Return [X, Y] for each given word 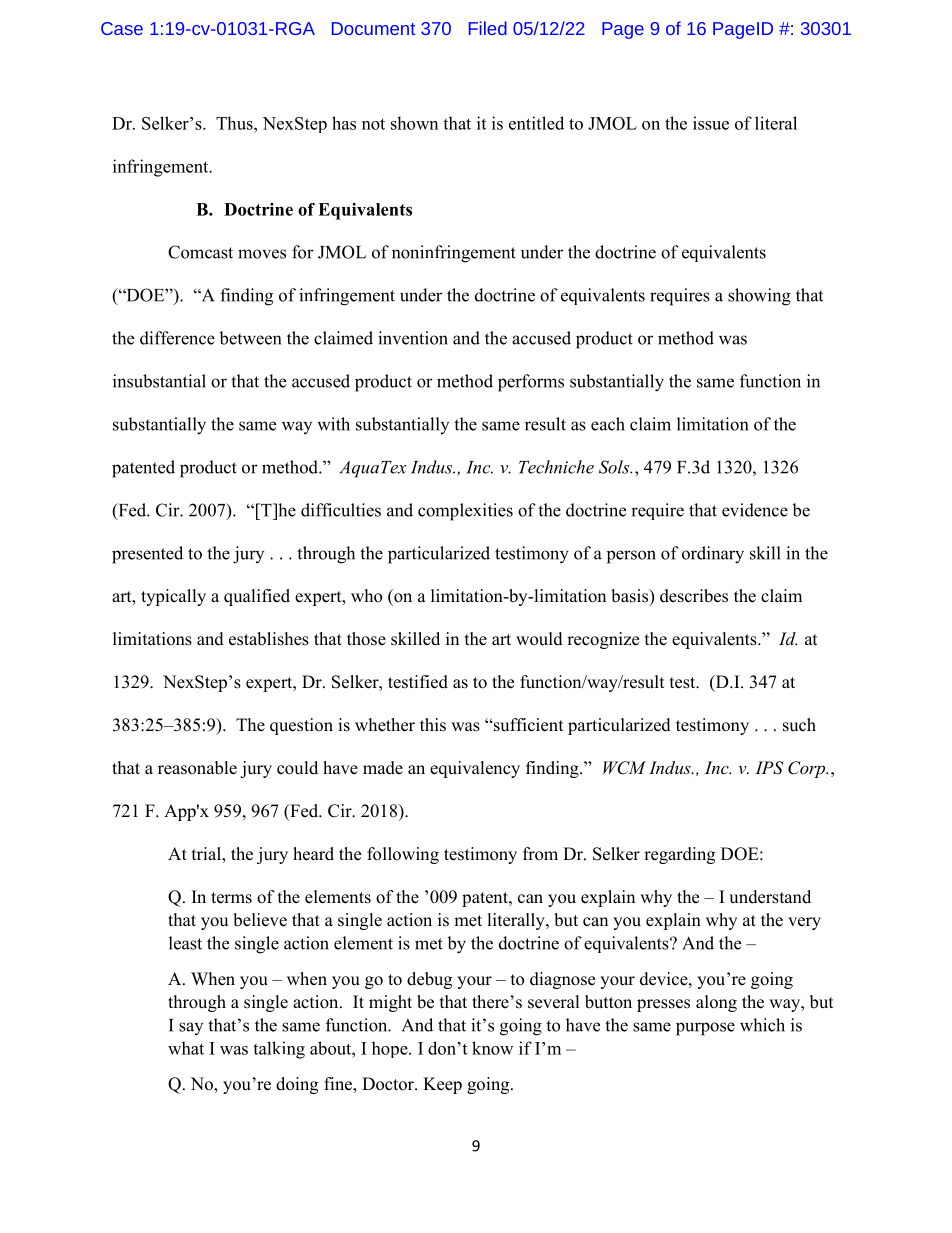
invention [413, 338]
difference [177, 338]
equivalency [475, 769]
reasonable [197, 768]
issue [711, 123]
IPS [769, 768]
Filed [488, 28]
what [186, 1048]
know [492, 1048]
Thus [235, 123]
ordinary [713, 555]
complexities [465, 512]
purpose [705, 1029]
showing [759, 297]
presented [147, 555]
